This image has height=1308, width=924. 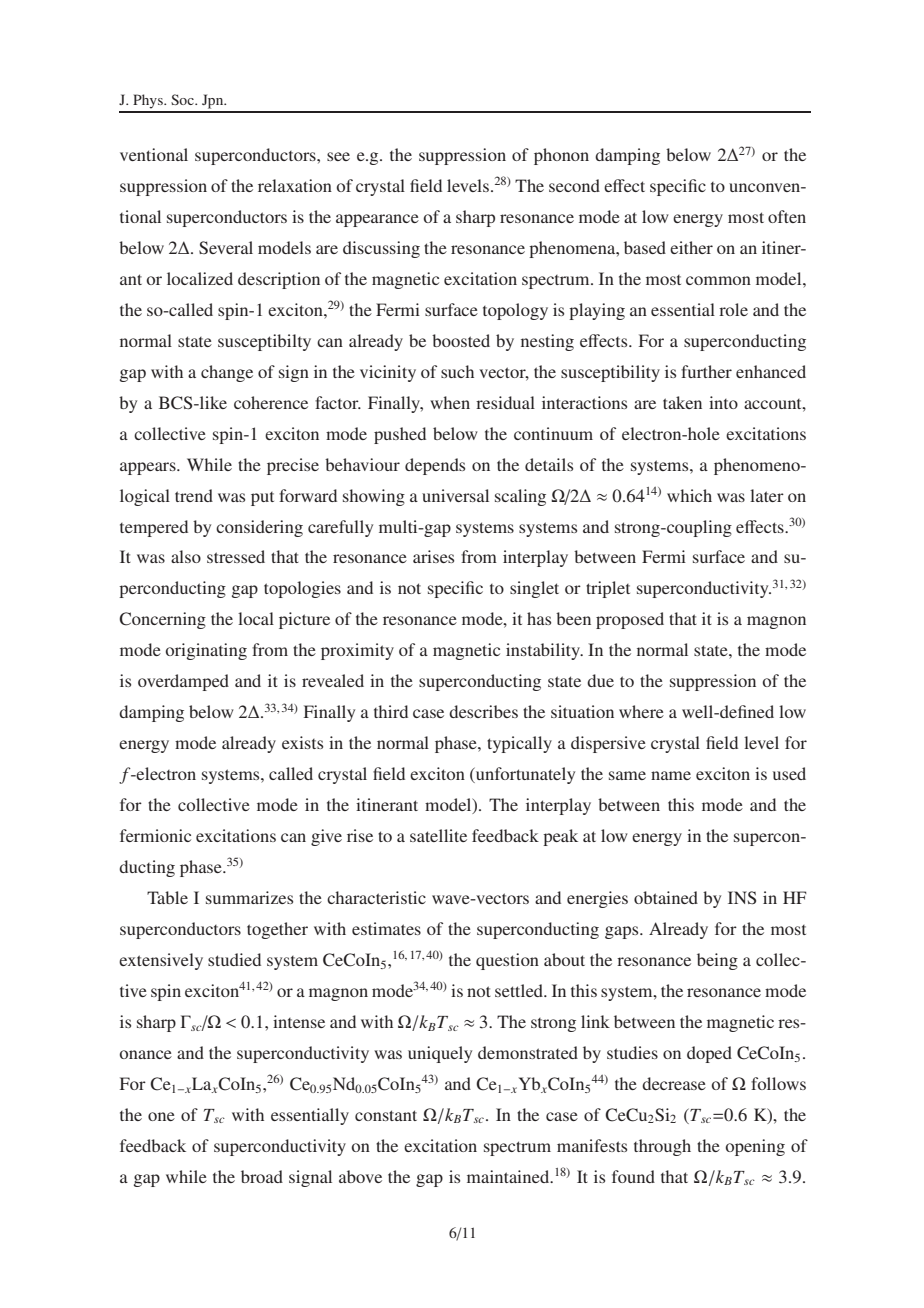 I want to click on phonon, so click(x=561, y=156).
